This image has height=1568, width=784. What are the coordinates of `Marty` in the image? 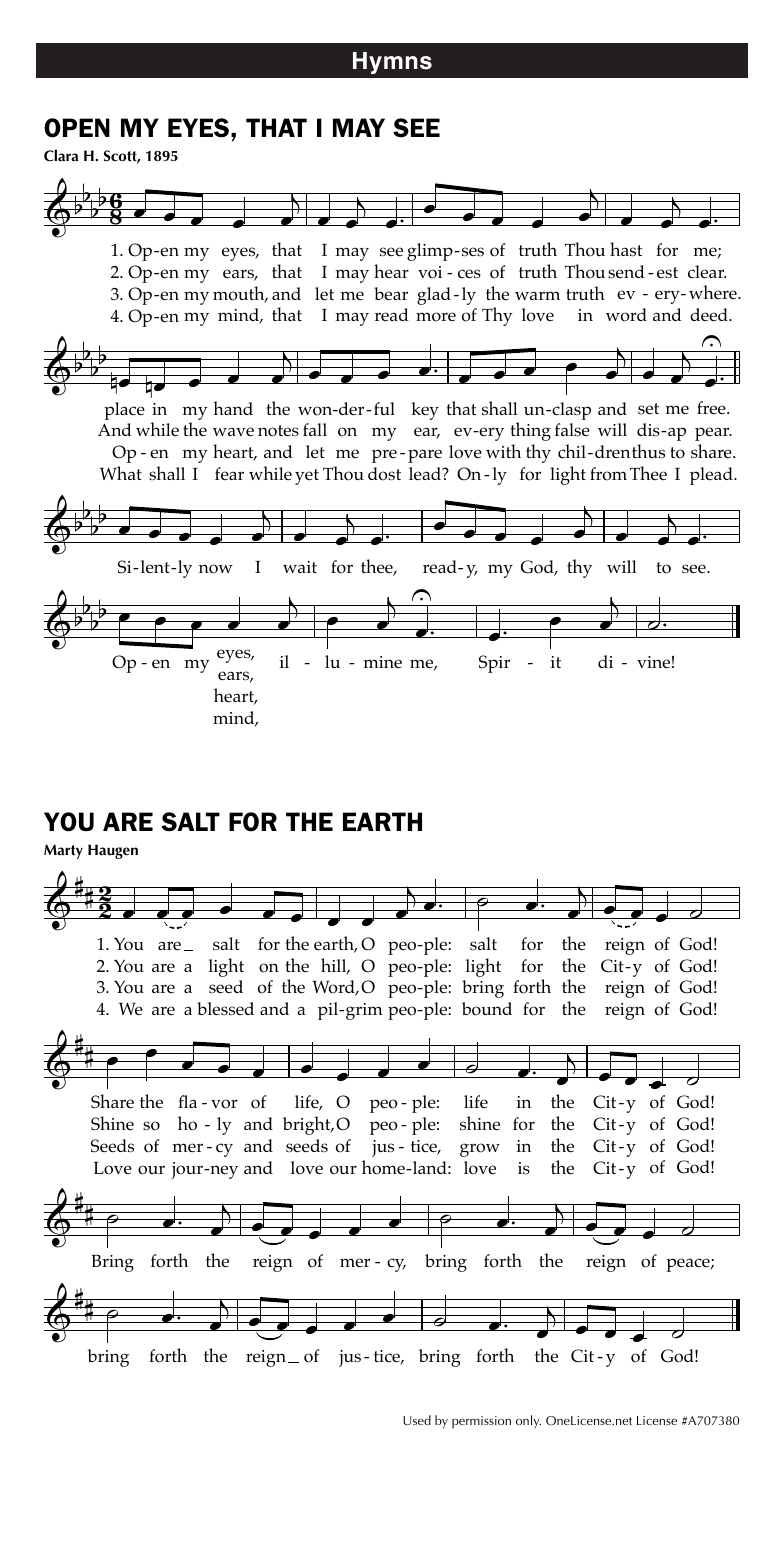 It's located at (63, 851).
